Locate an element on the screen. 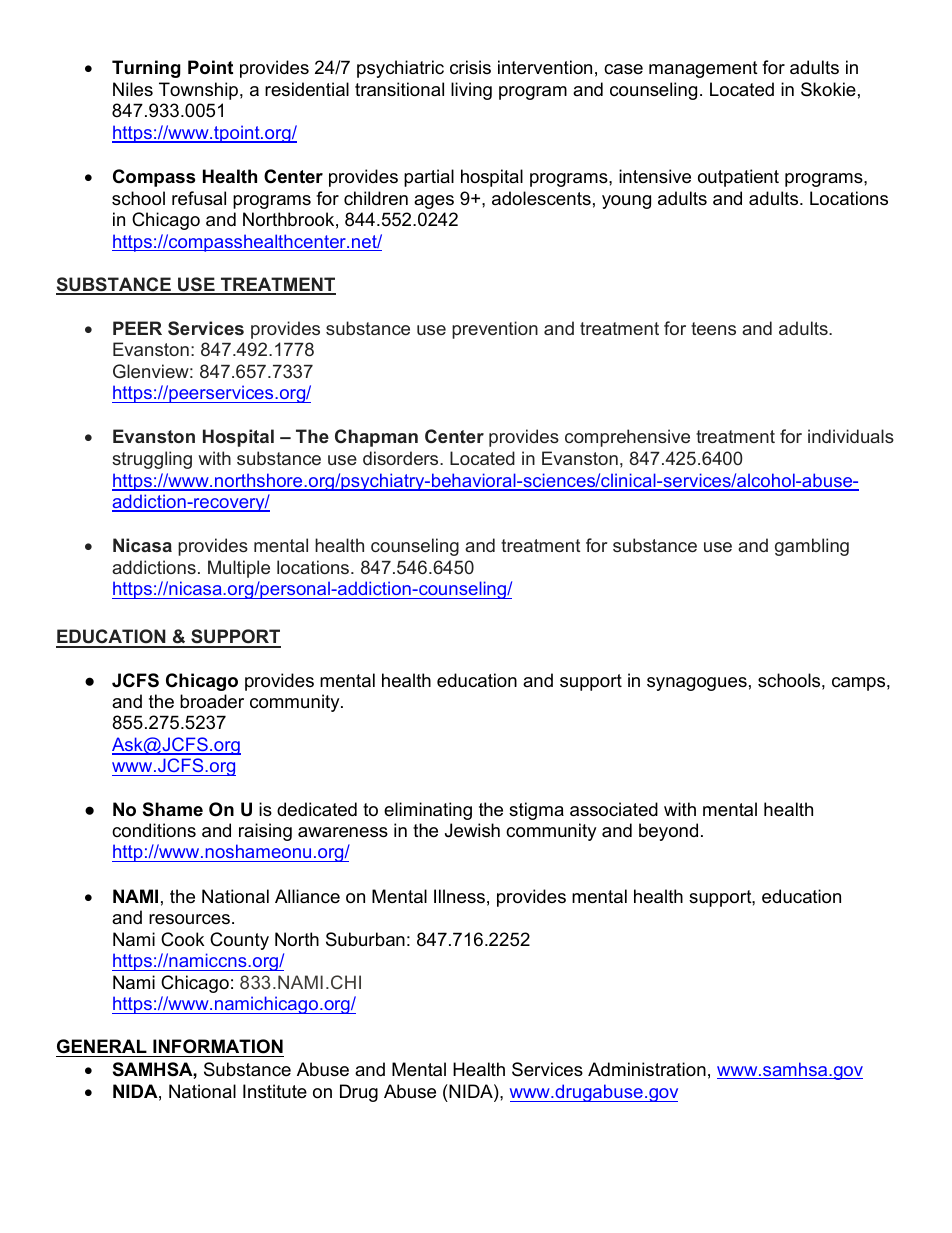 This screenshot has width=952, height=1233. struggling is located at coordinates (152, 460).
